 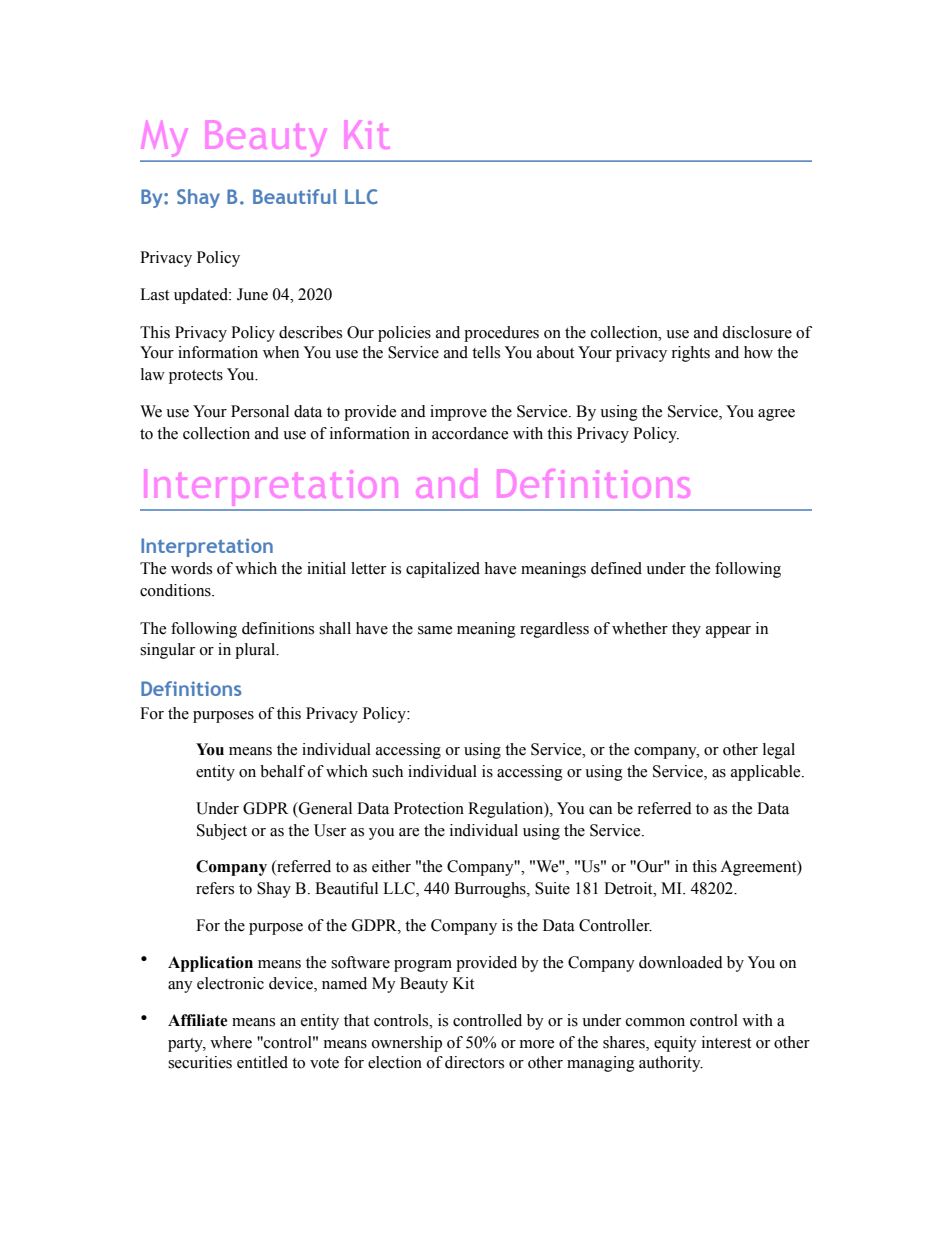 I want to click on Protection, so click(x=429, y=808).
